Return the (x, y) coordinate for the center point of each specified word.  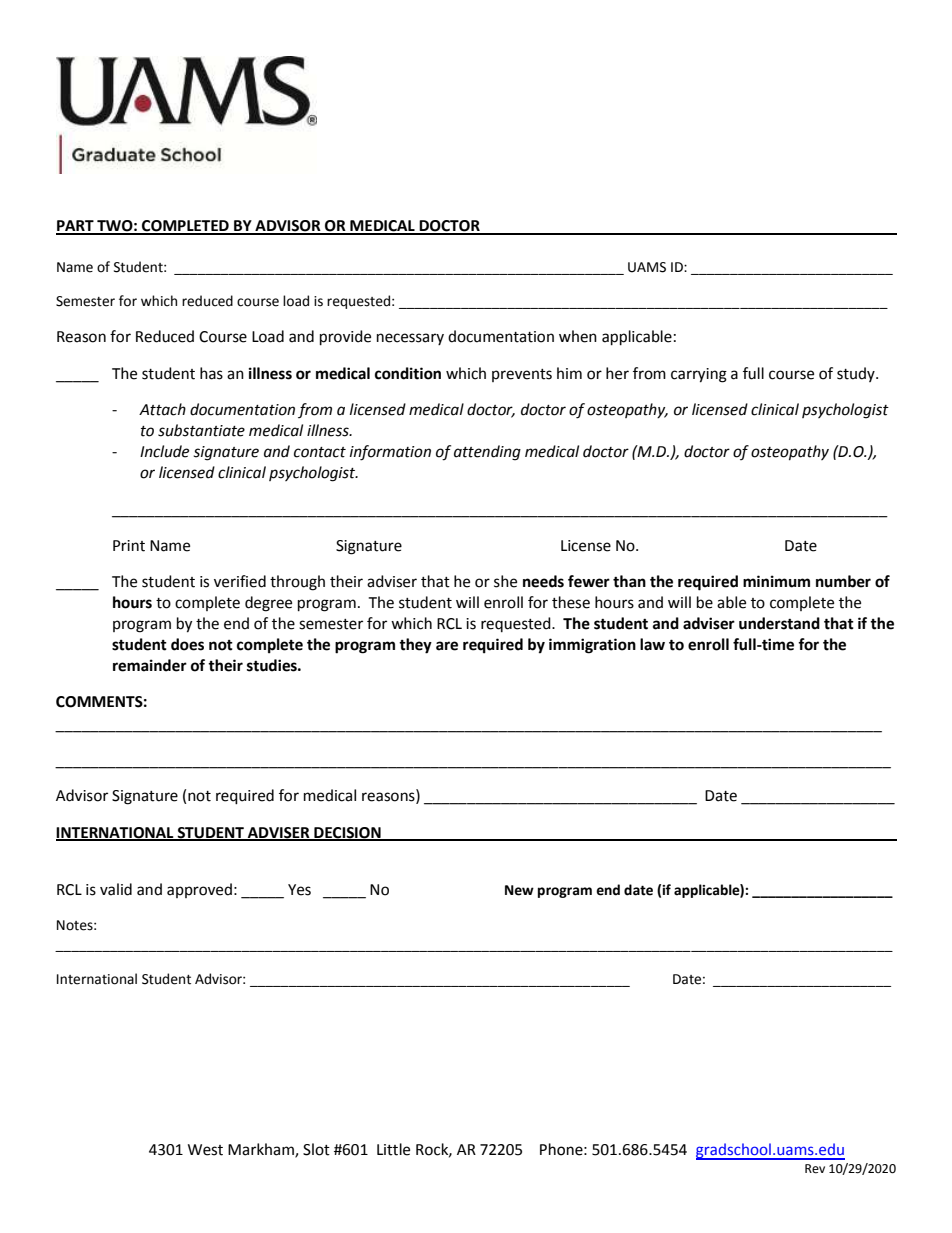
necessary (410, 339)
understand (779, 623)
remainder (150, 665)
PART (76, 227)
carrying (699, 375)
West (205, 1150)
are (447, 646)
